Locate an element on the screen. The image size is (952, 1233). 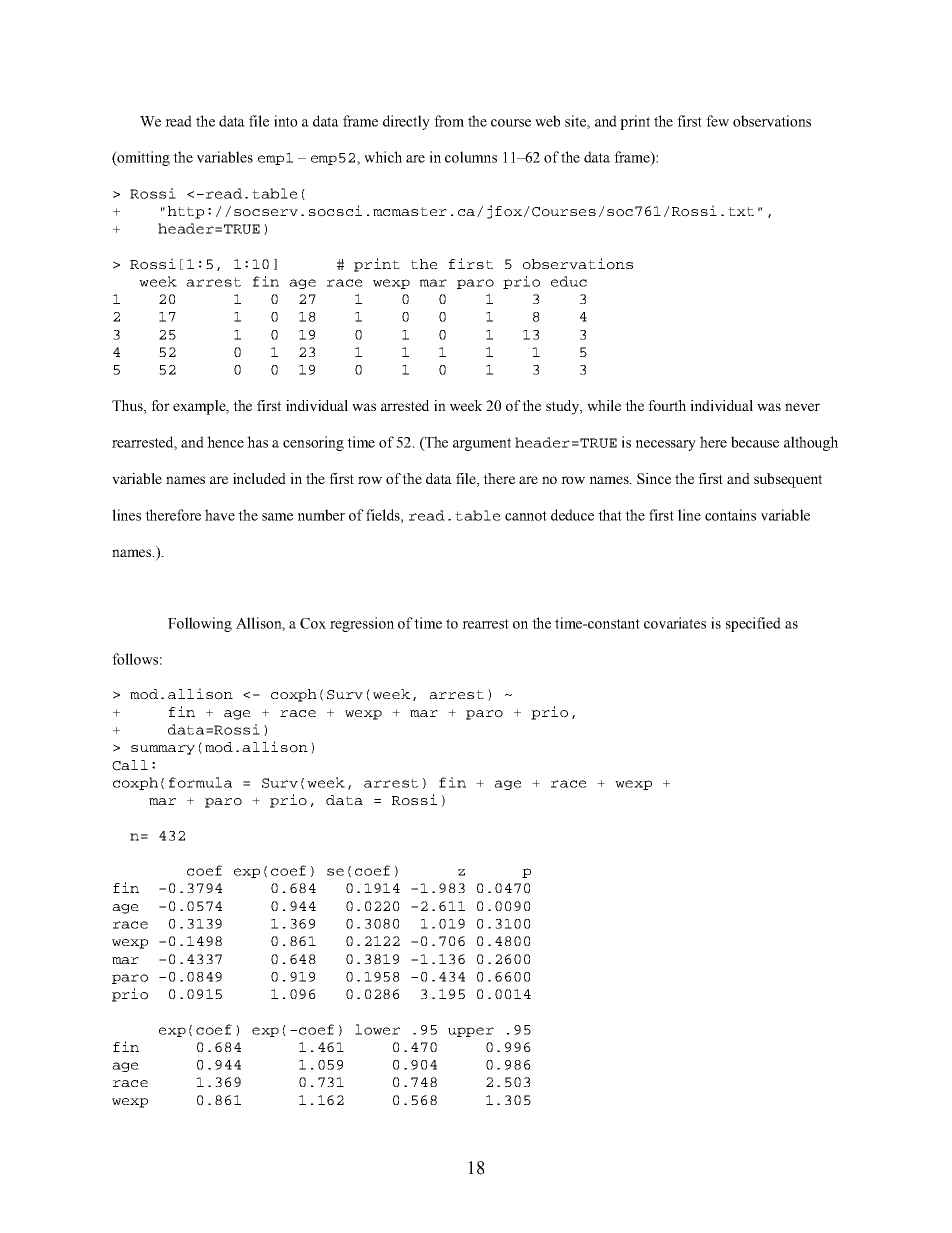
specified is located at coordinates (753, 624).
